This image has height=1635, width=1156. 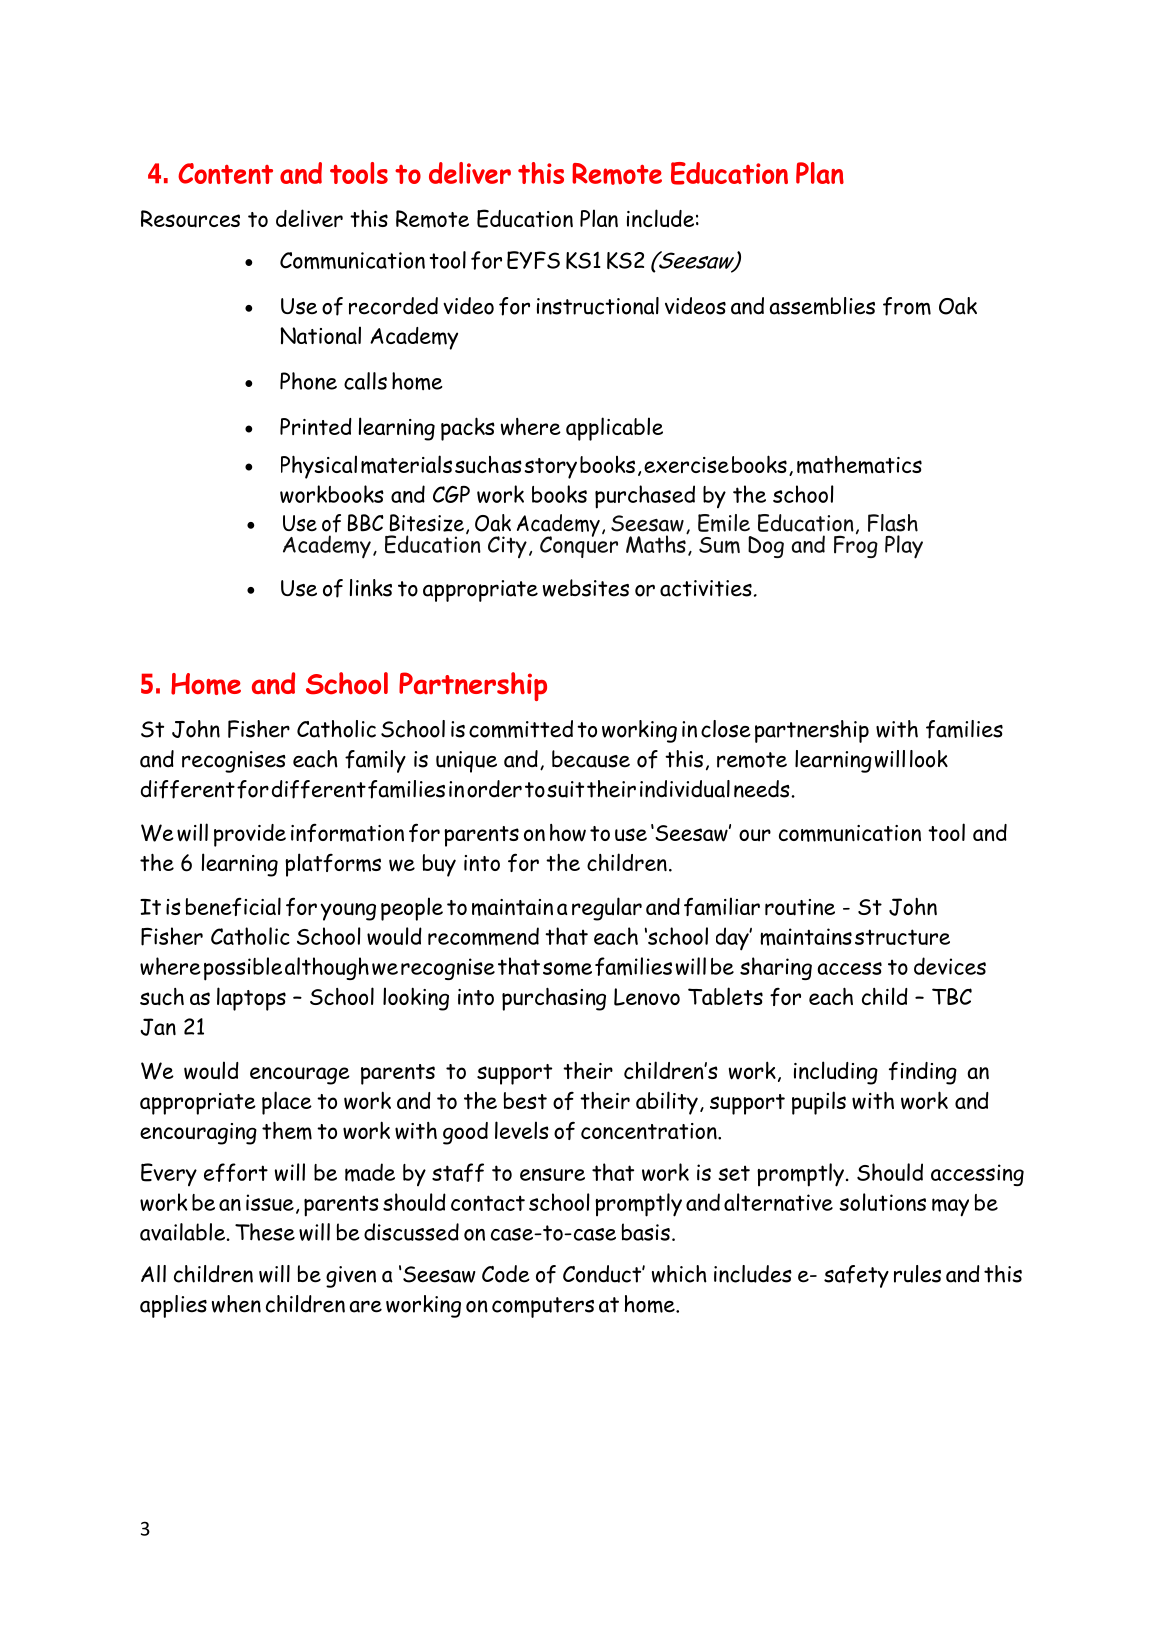 I want to click on Code, so click(x=506, y=1274).
